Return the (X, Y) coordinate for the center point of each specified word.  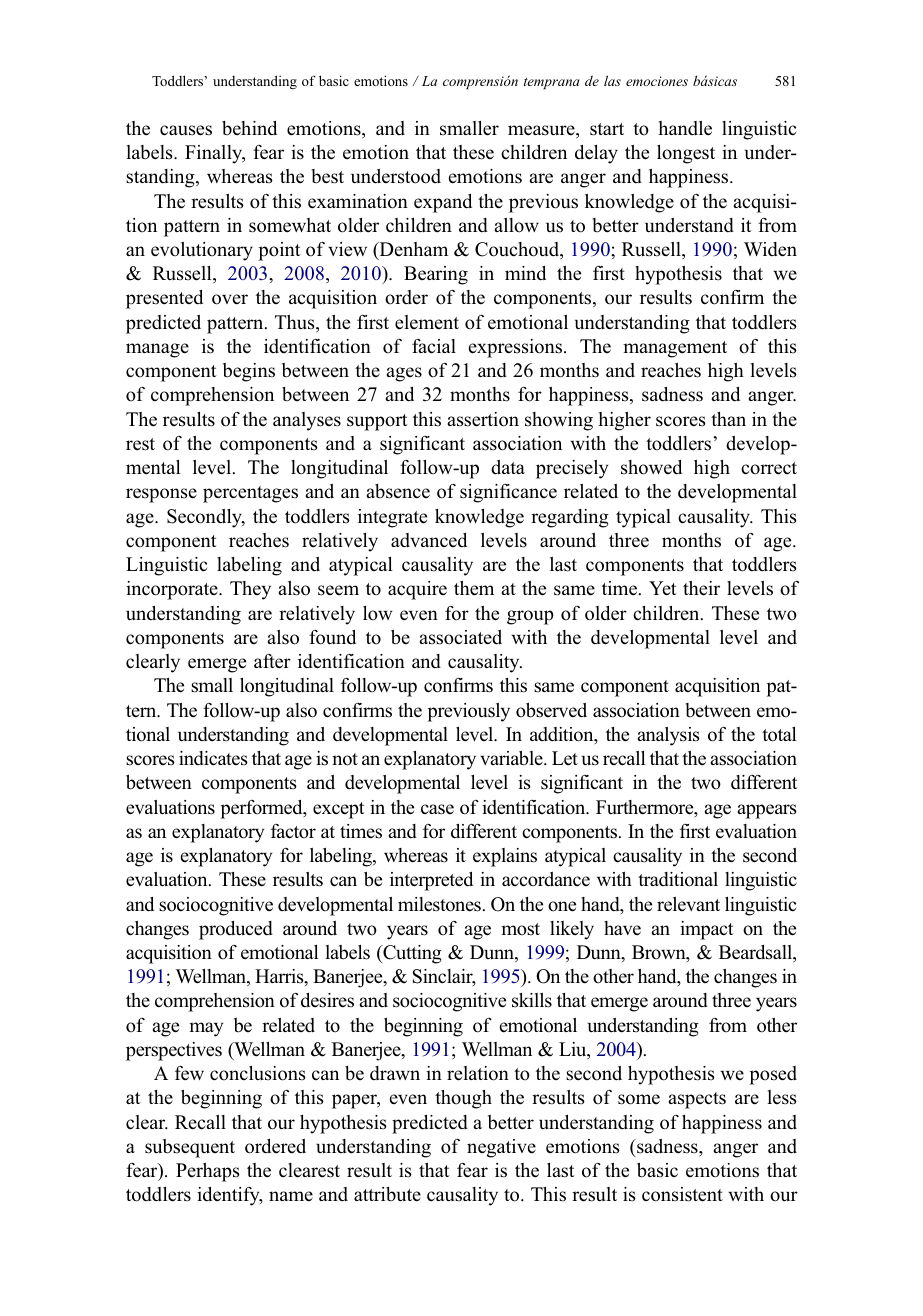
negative (501, 1148)
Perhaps (208, 1172)
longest (686, 154)
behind (249, 128)
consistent (682, 1194)
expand (443, 203)
